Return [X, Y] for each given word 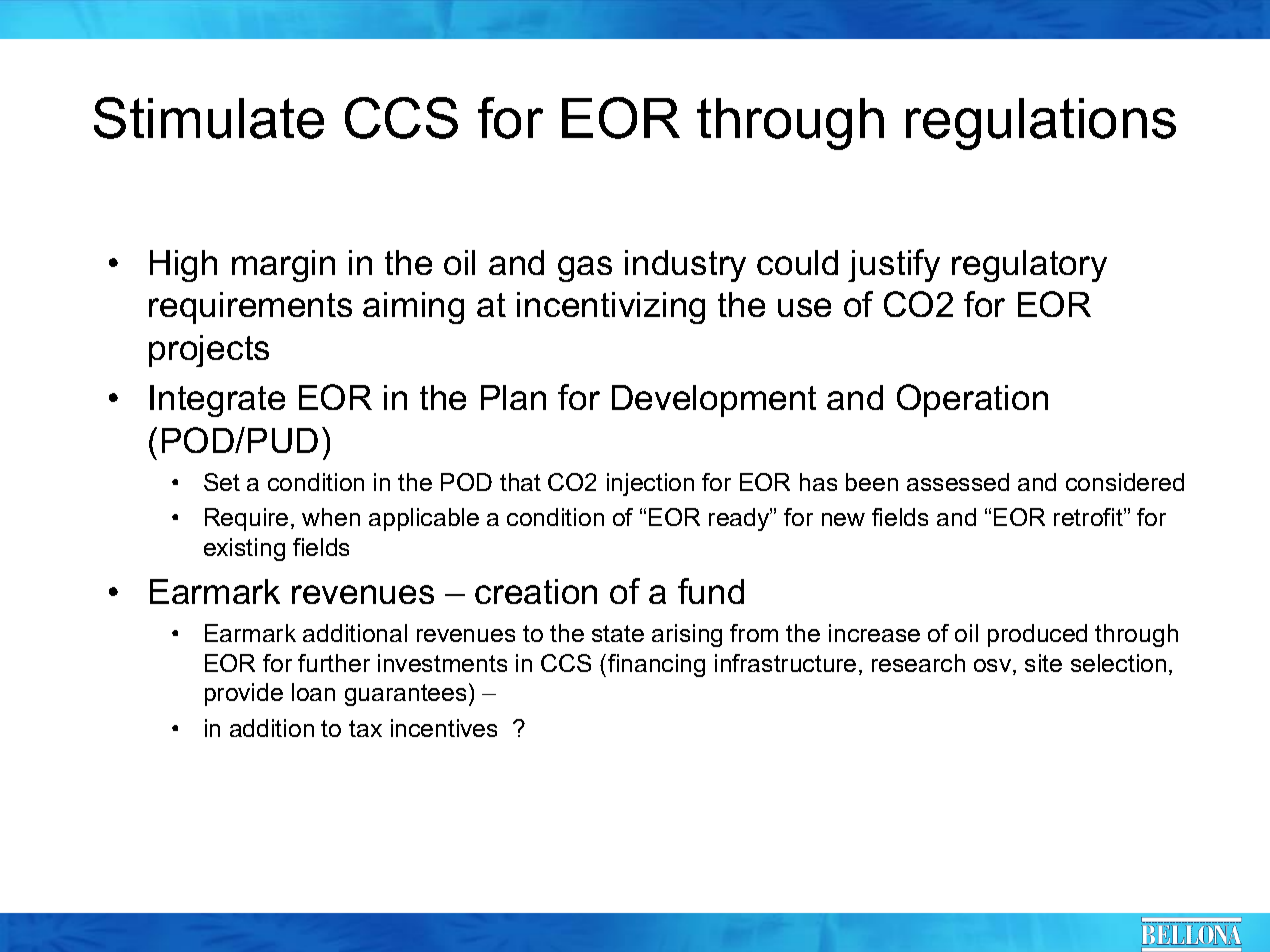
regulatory [1029, 266]
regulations [1041, 124]
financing [656, 665]
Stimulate [209, 118]
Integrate [217, 401]
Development [714, 401]
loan [313, 692]
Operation [972, 400]
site [1043, 663]
